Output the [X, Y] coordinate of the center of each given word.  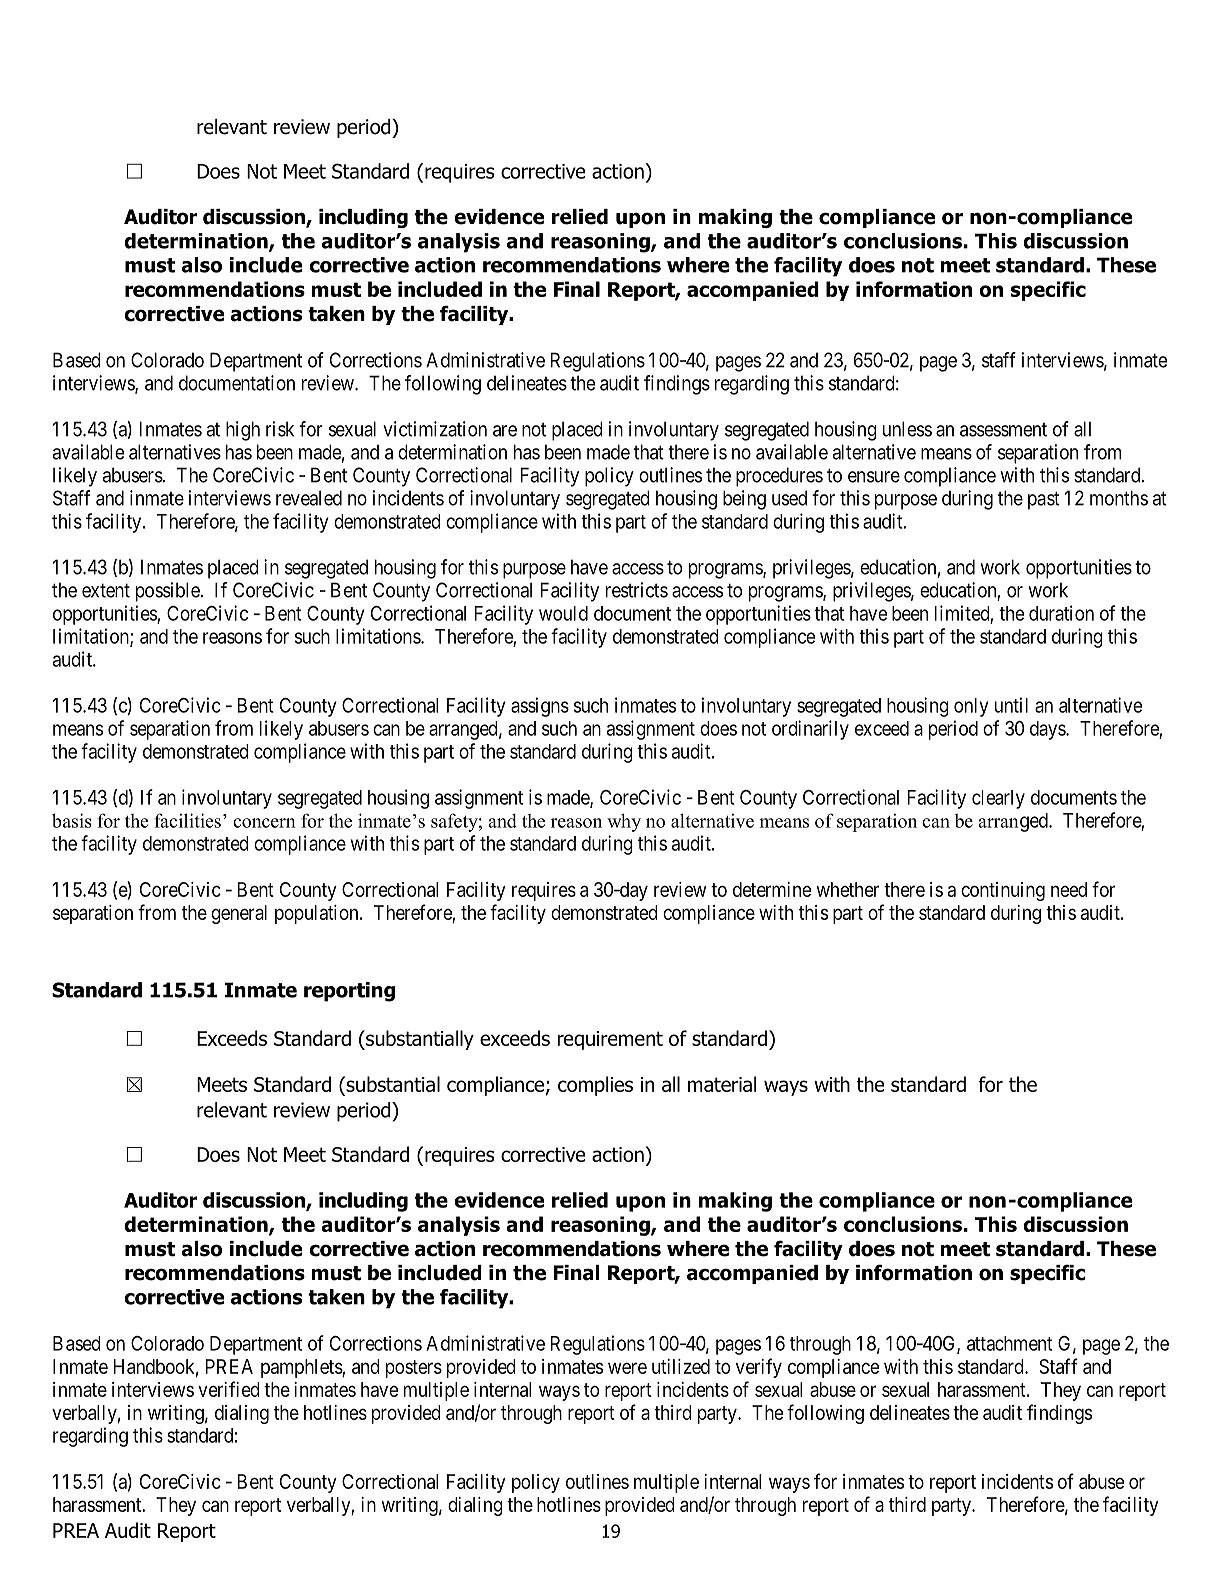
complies [595, 1086]
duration [1061, 613]
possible [168, 592]
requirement [610, 1040]
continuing [1003, 891]
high [243, 431]
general [239, 914]
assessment [1003, 430]
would [563, 613]
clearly [998, 799]
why [624, 822]
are [505, 431]
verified [229, 1389]
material [722, 1084]
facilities [187, 820]
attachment [1010, 1343]
